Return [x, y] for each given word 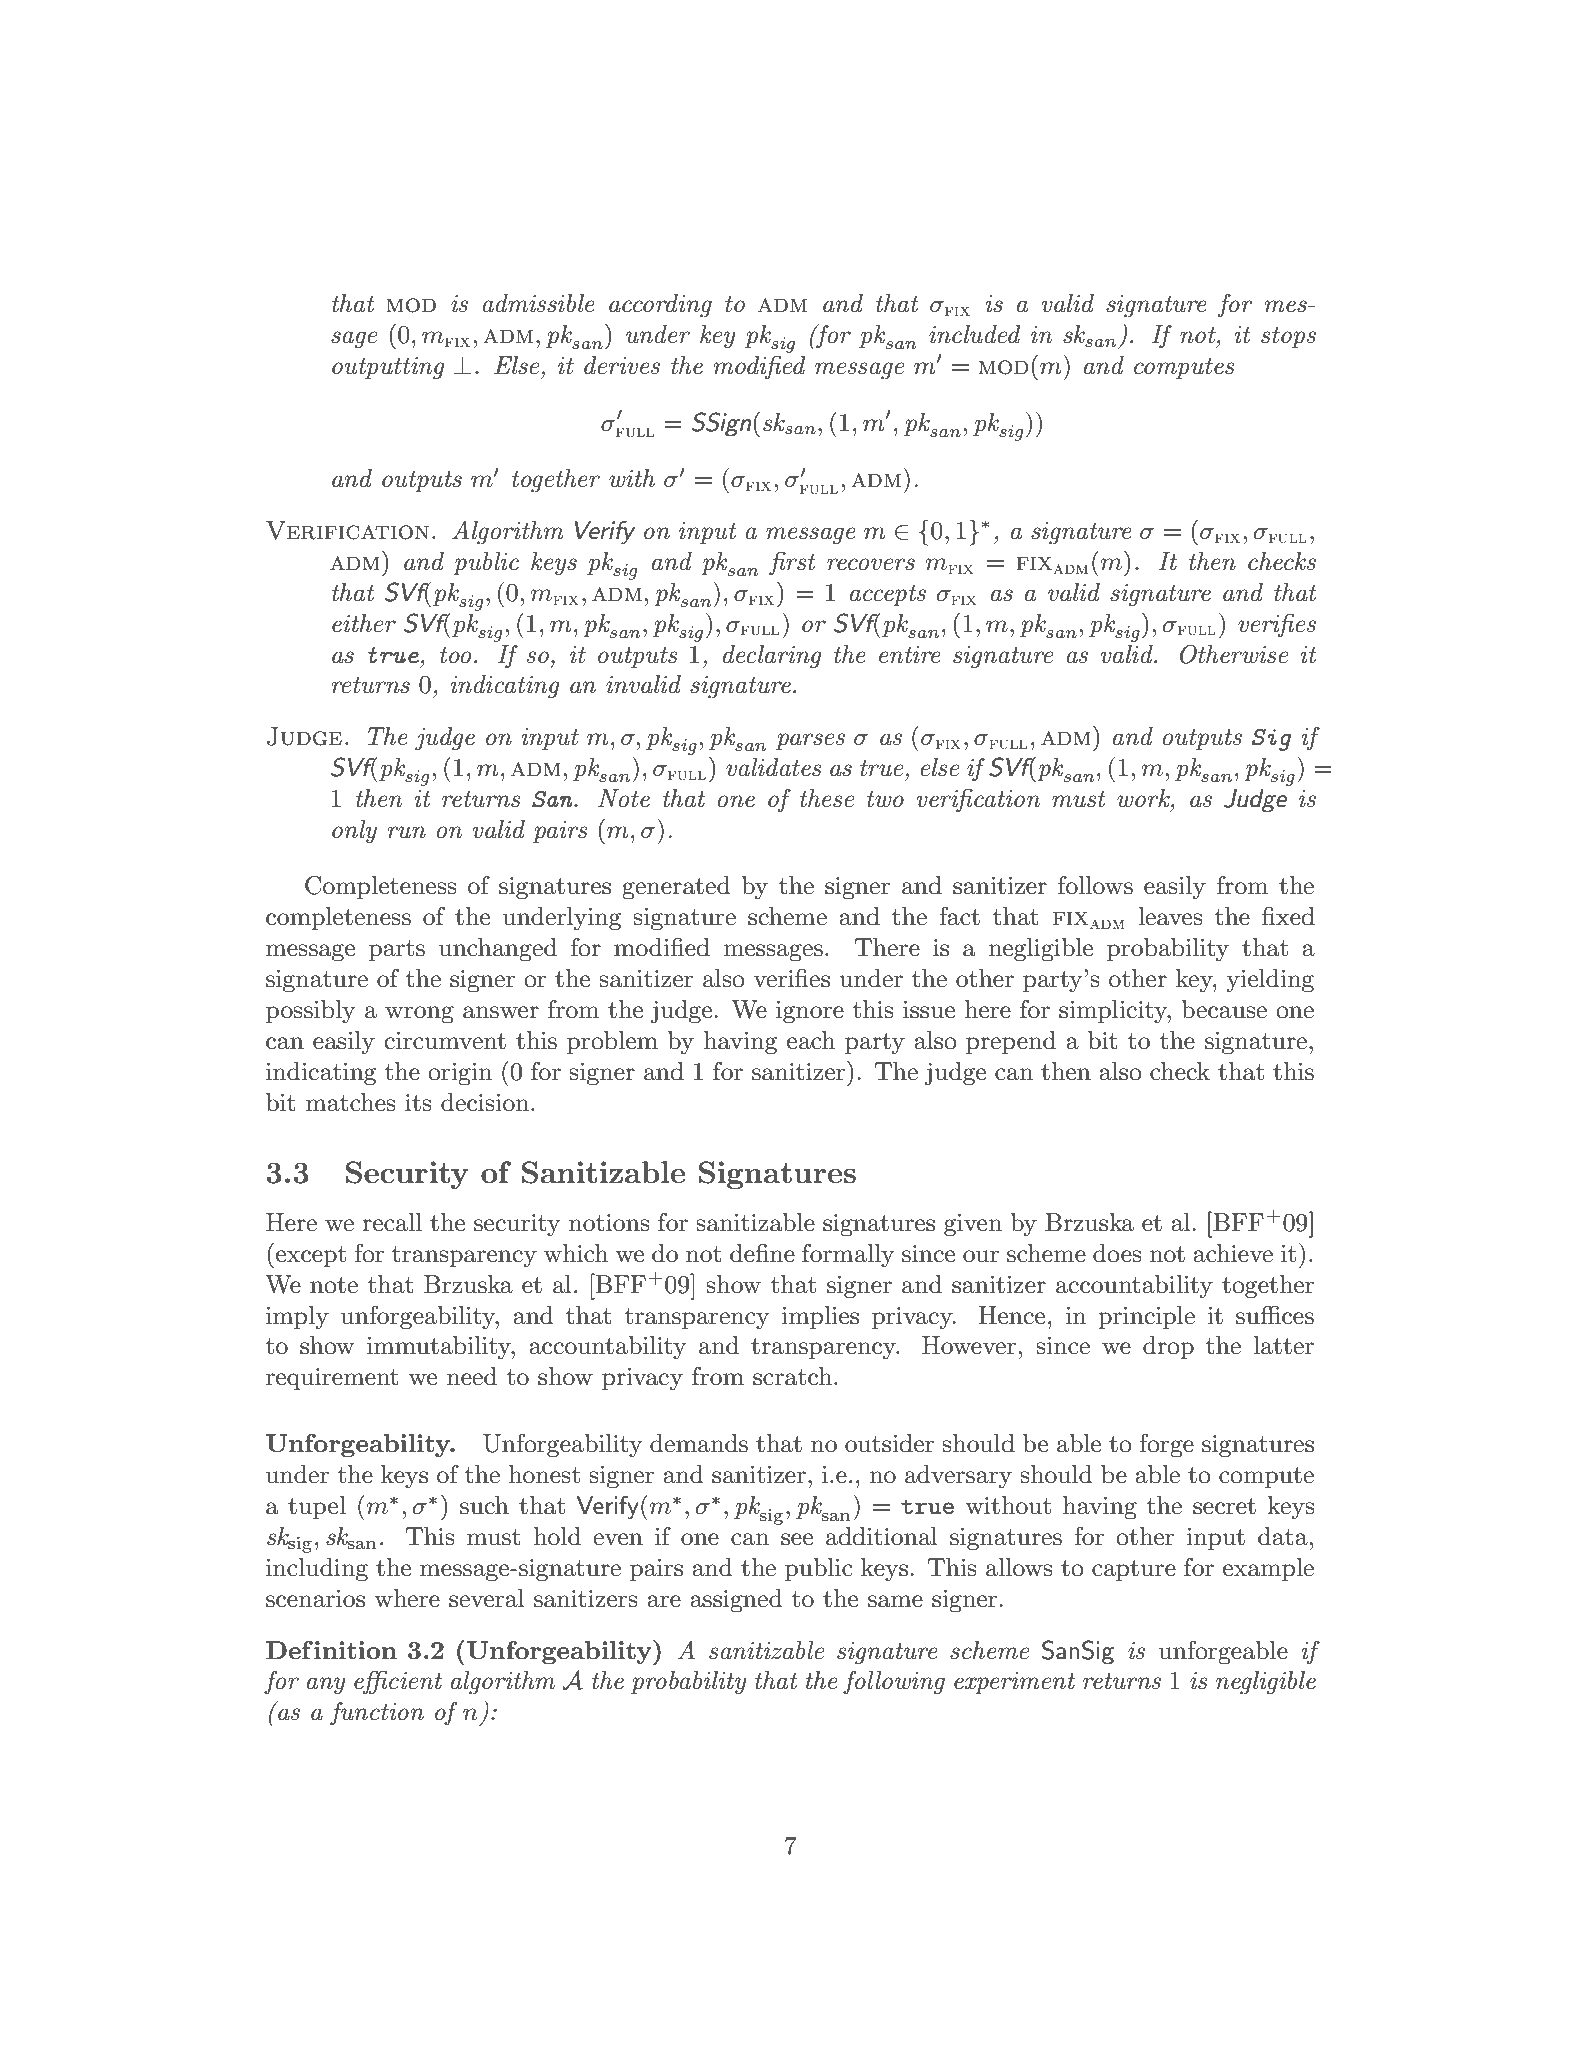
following [894, 1683]
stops [1288, 337]
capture [1134, 1570]
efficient [398, 1683]
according [660, 306]
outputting [388, 368]
